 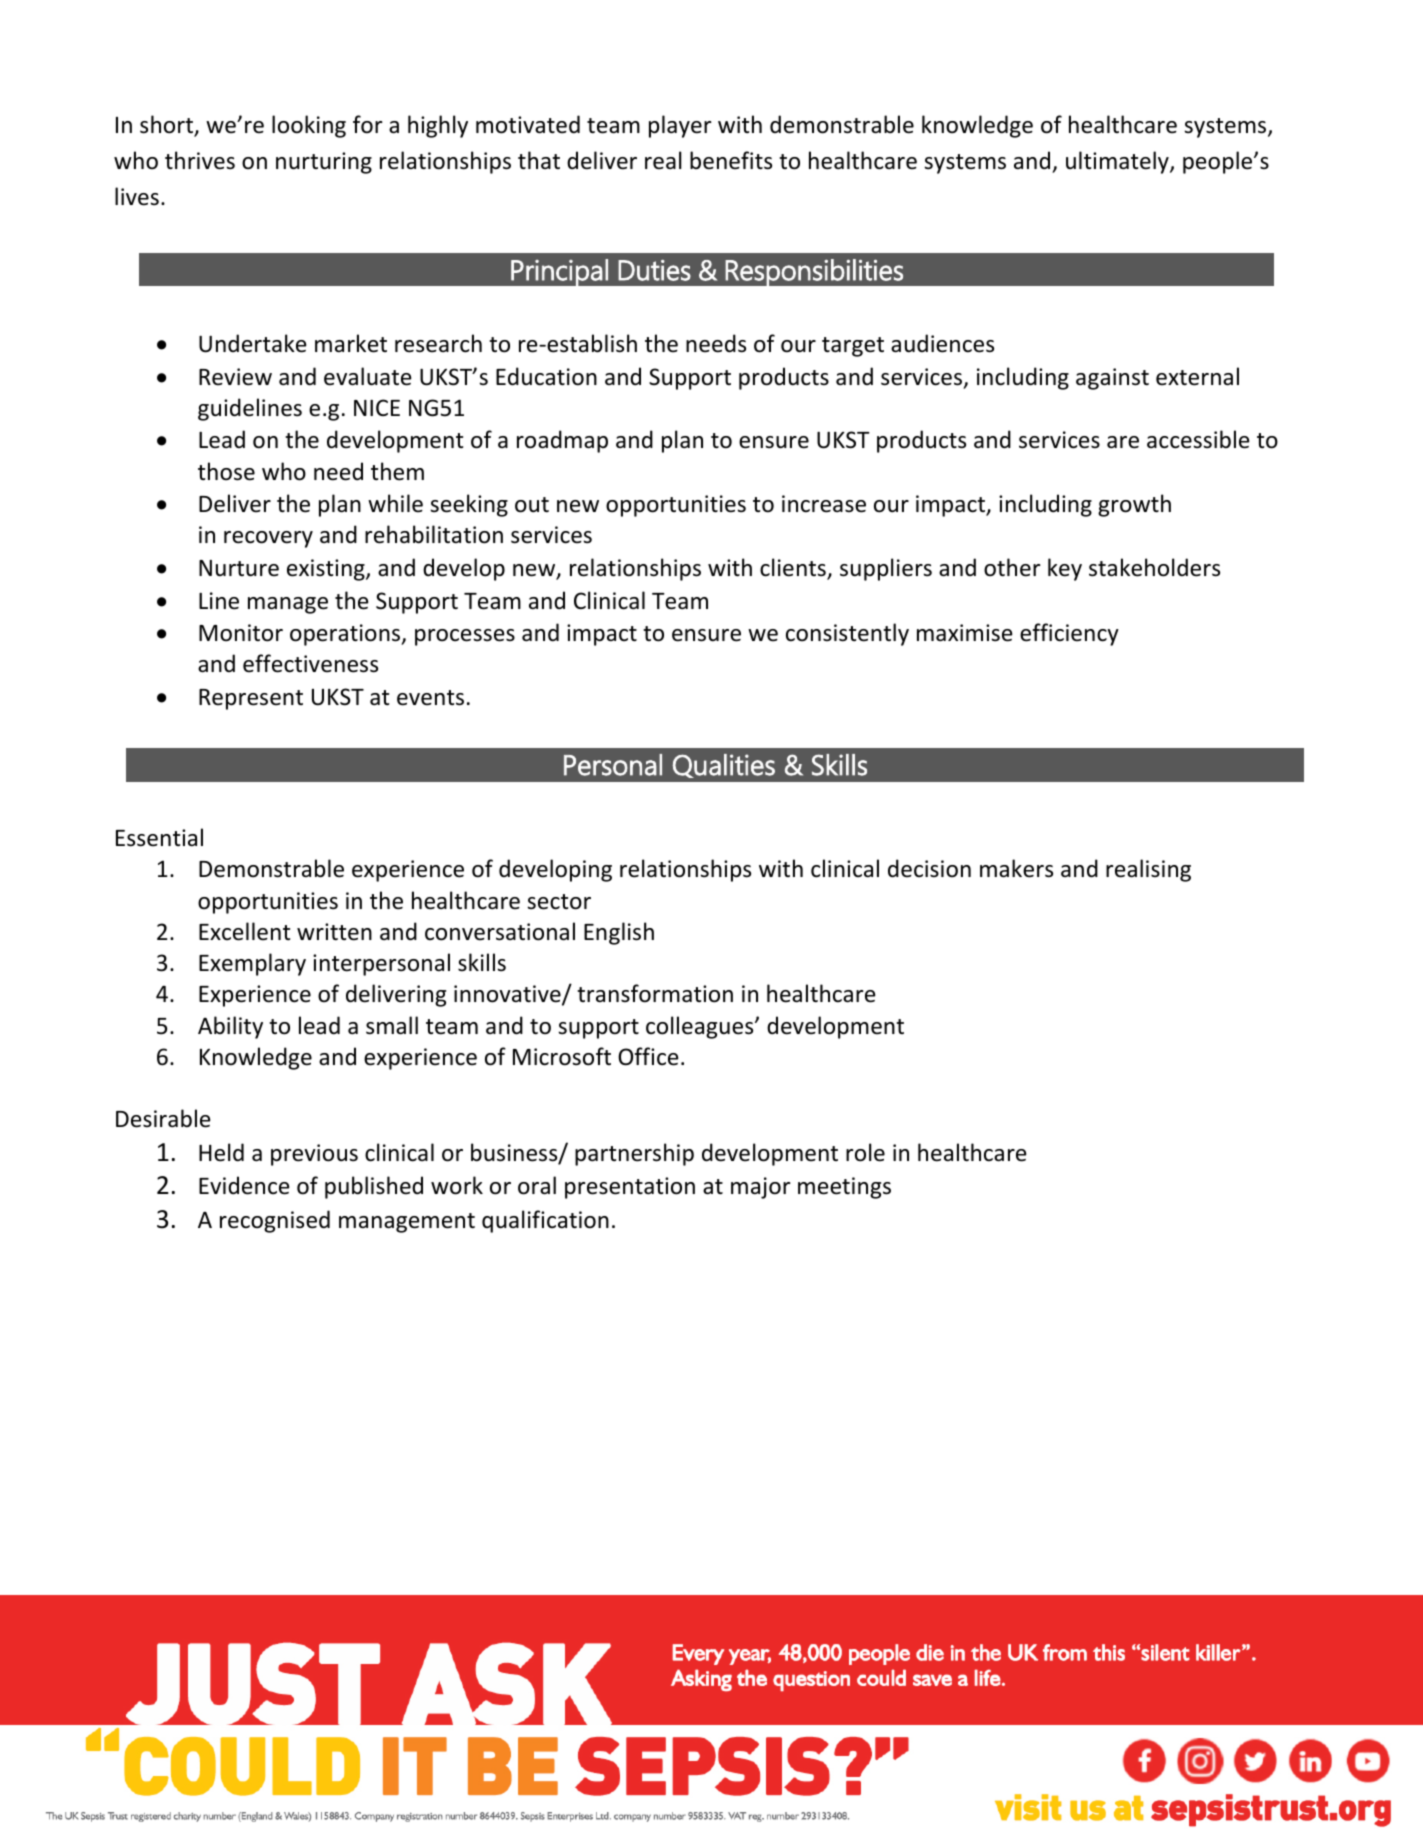 I want to click on player, so click(x=680, y=126).
